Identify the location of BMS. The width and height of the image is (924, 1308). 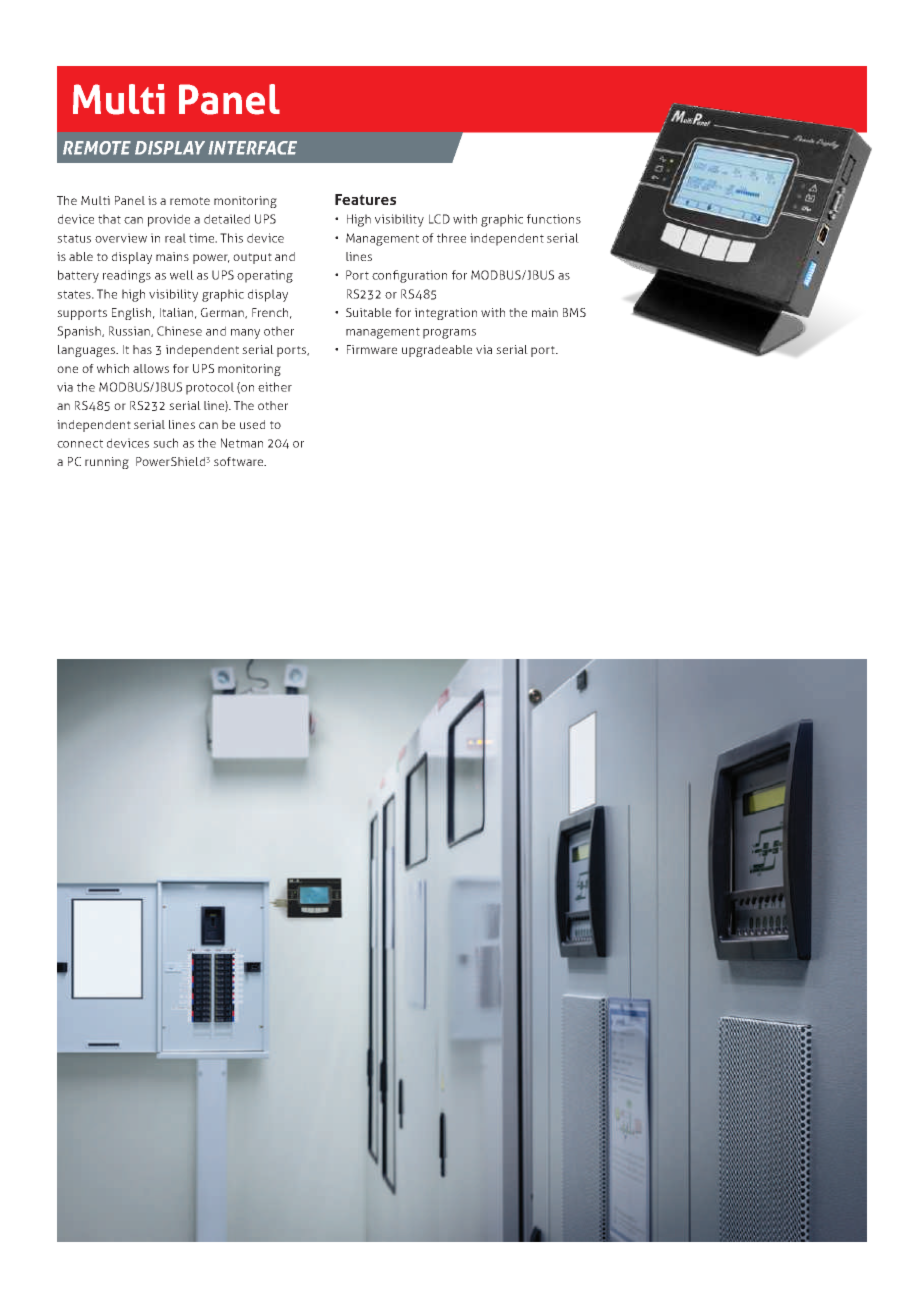
(574, 312).
